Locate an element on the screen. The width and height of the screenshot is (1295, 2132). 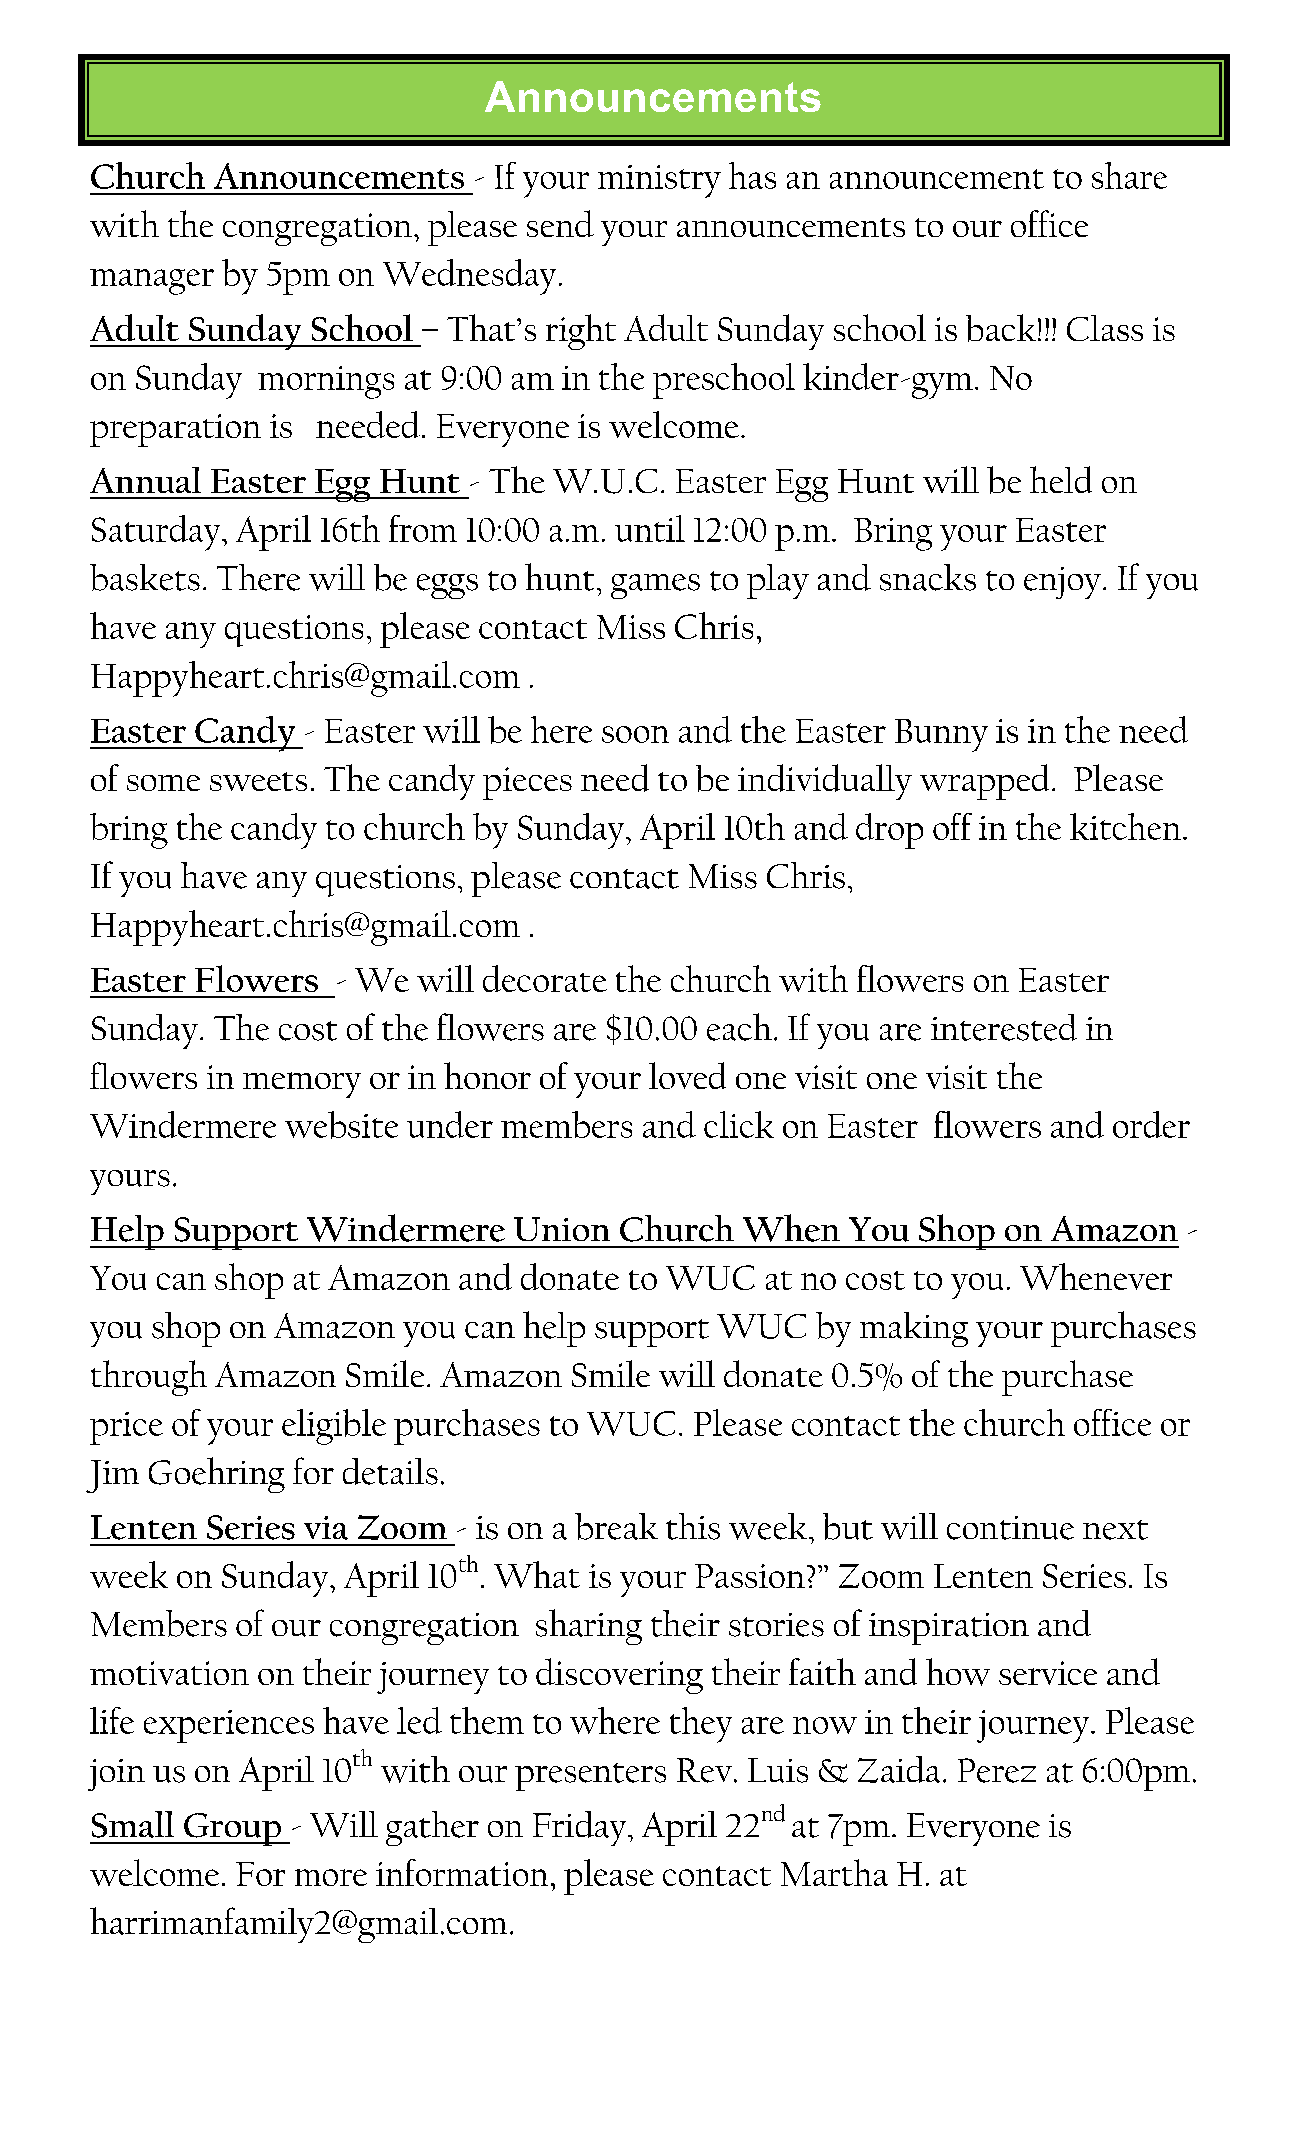
share is located at coordinates (1129, 175).
